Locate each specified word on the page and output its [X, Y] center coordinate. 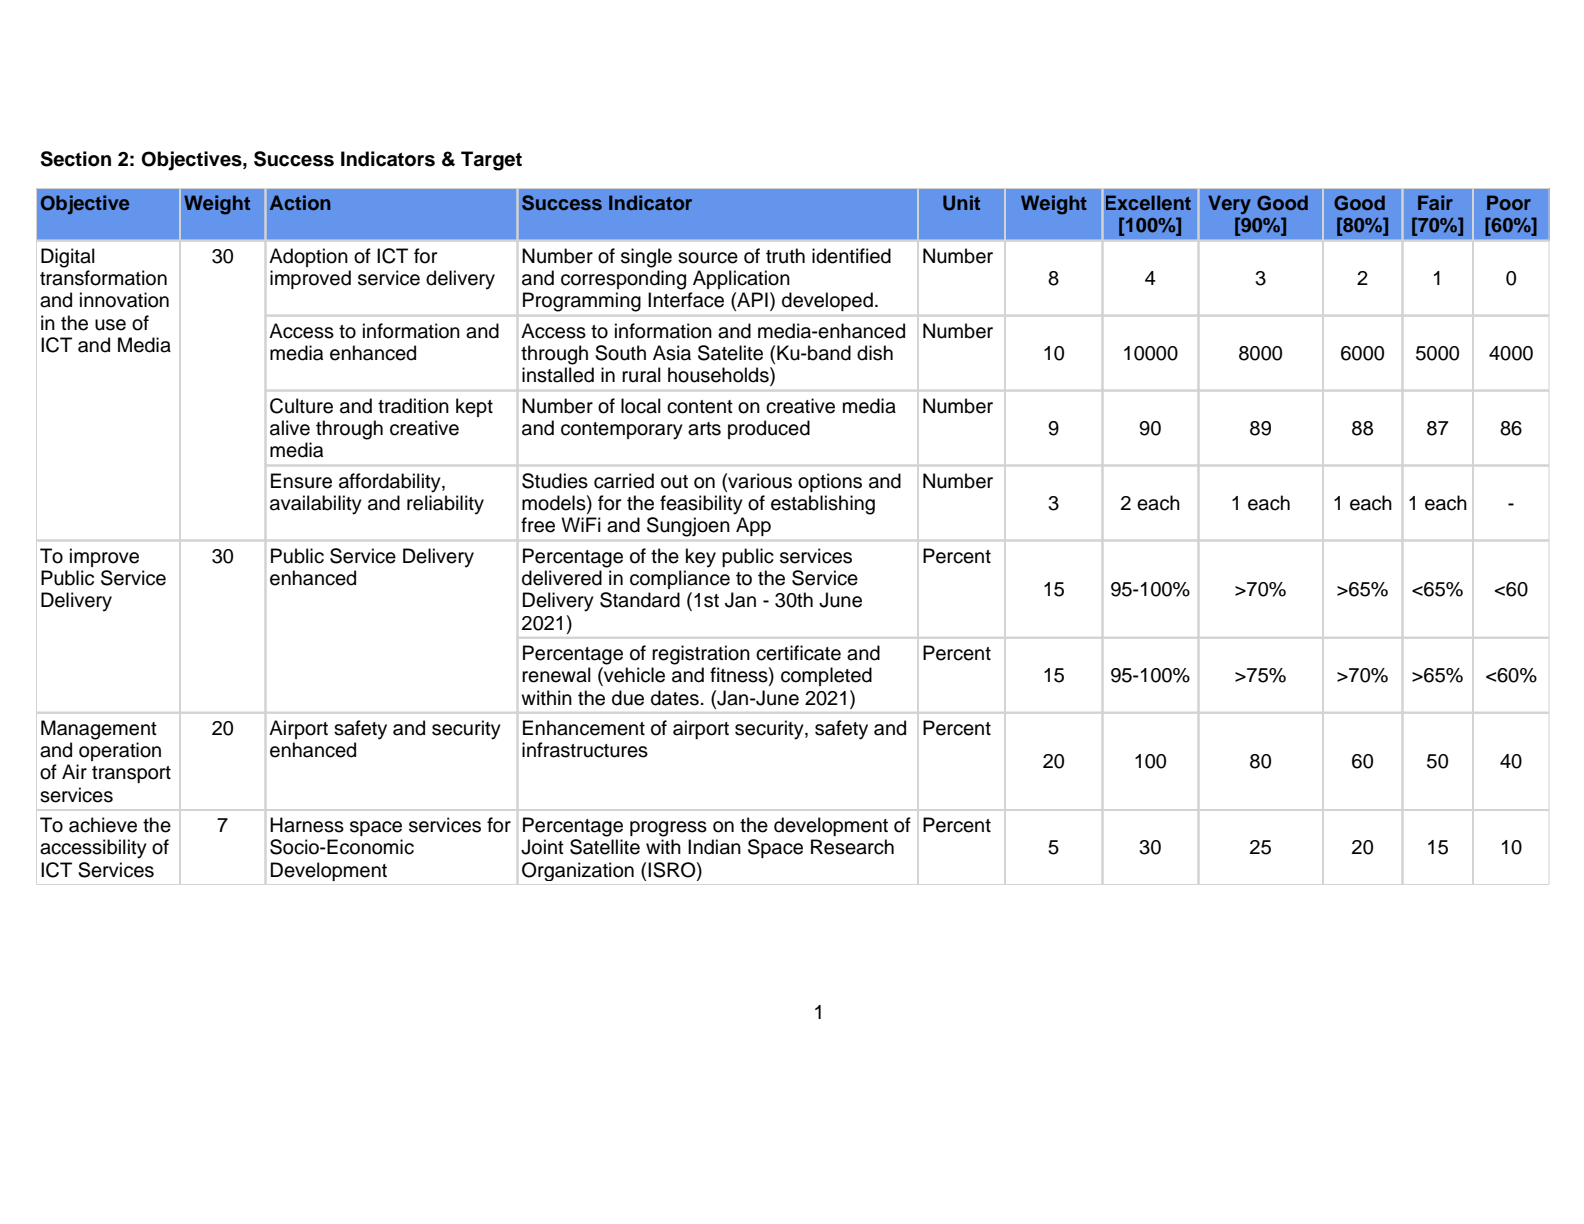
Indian [714, 847]
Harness [307, 825]
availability [316, 505]
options [830, 482]
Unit [961, 203]
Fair [1435, 202]
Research [852, 847]
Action [300, 202]
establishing [823, 505]
